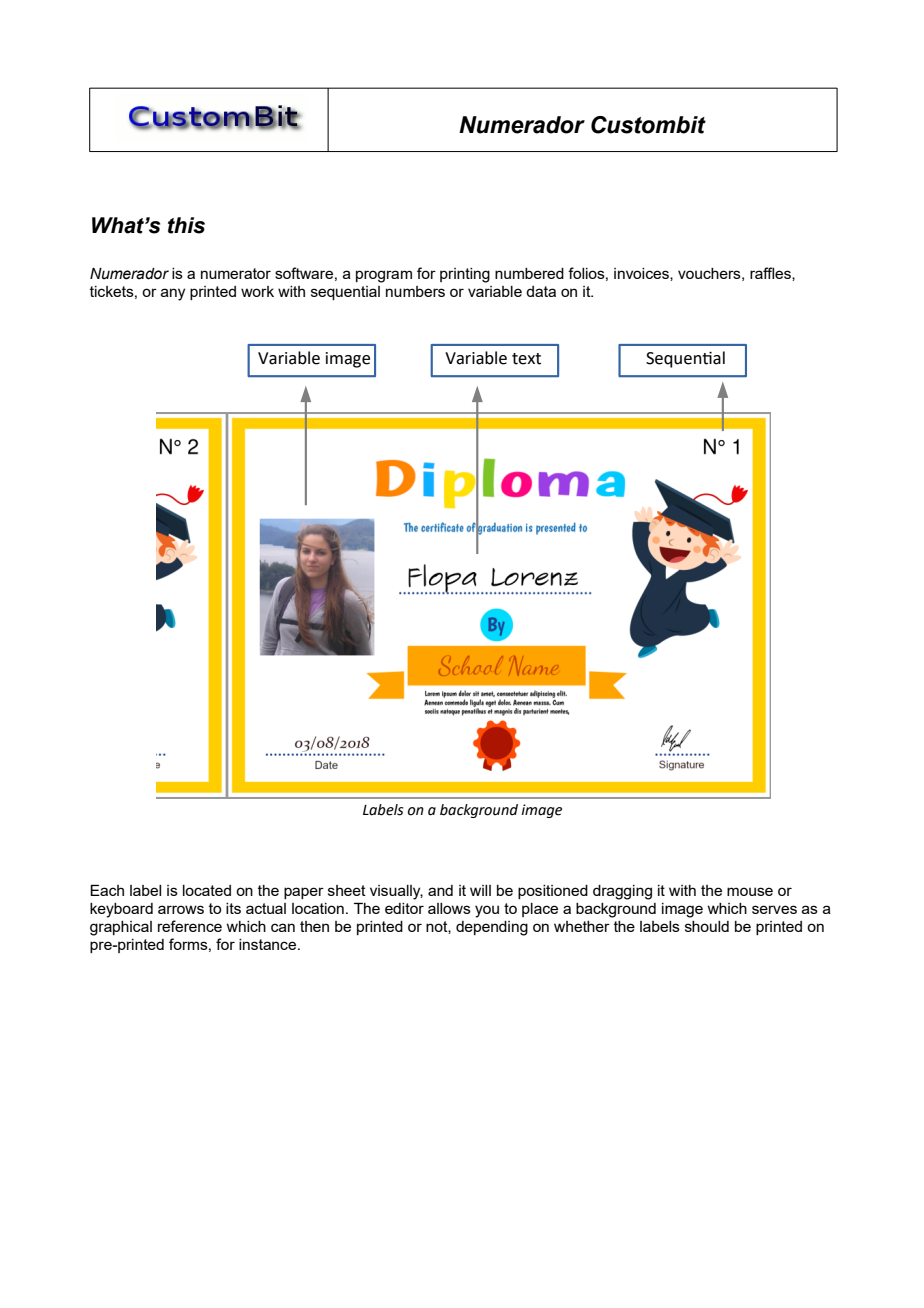  I want to click on printing, so click(465, 275).
